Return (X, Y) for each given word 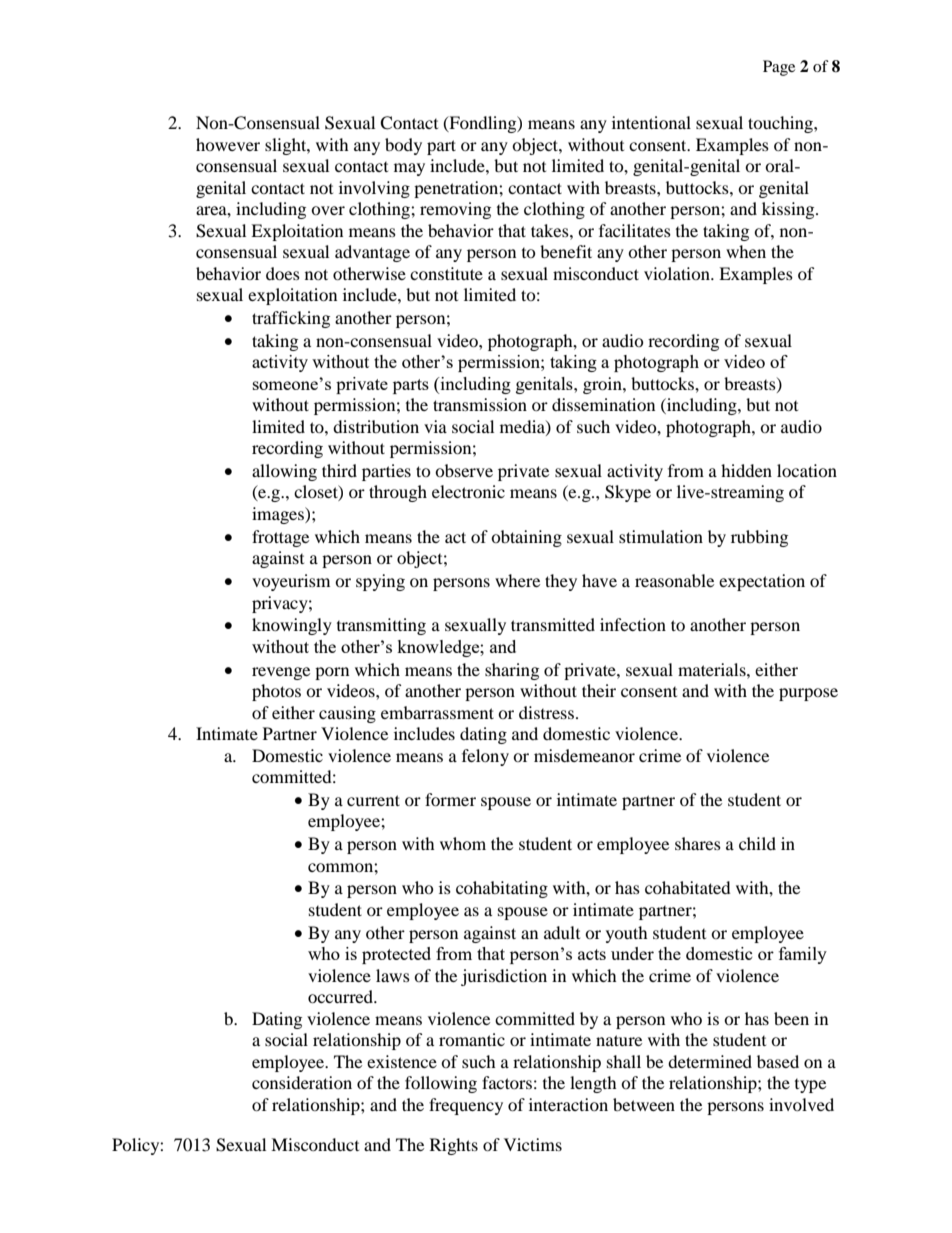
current (373, 800)
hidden (746, 470)
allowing (284, 472)
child (757, 843)
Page (779, 68)
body (403, 146)
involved (801, 1104)
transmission (480, 404)
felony (485, 757)
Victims (533, 1144)
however (228, 144)
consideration (302, 1082)
